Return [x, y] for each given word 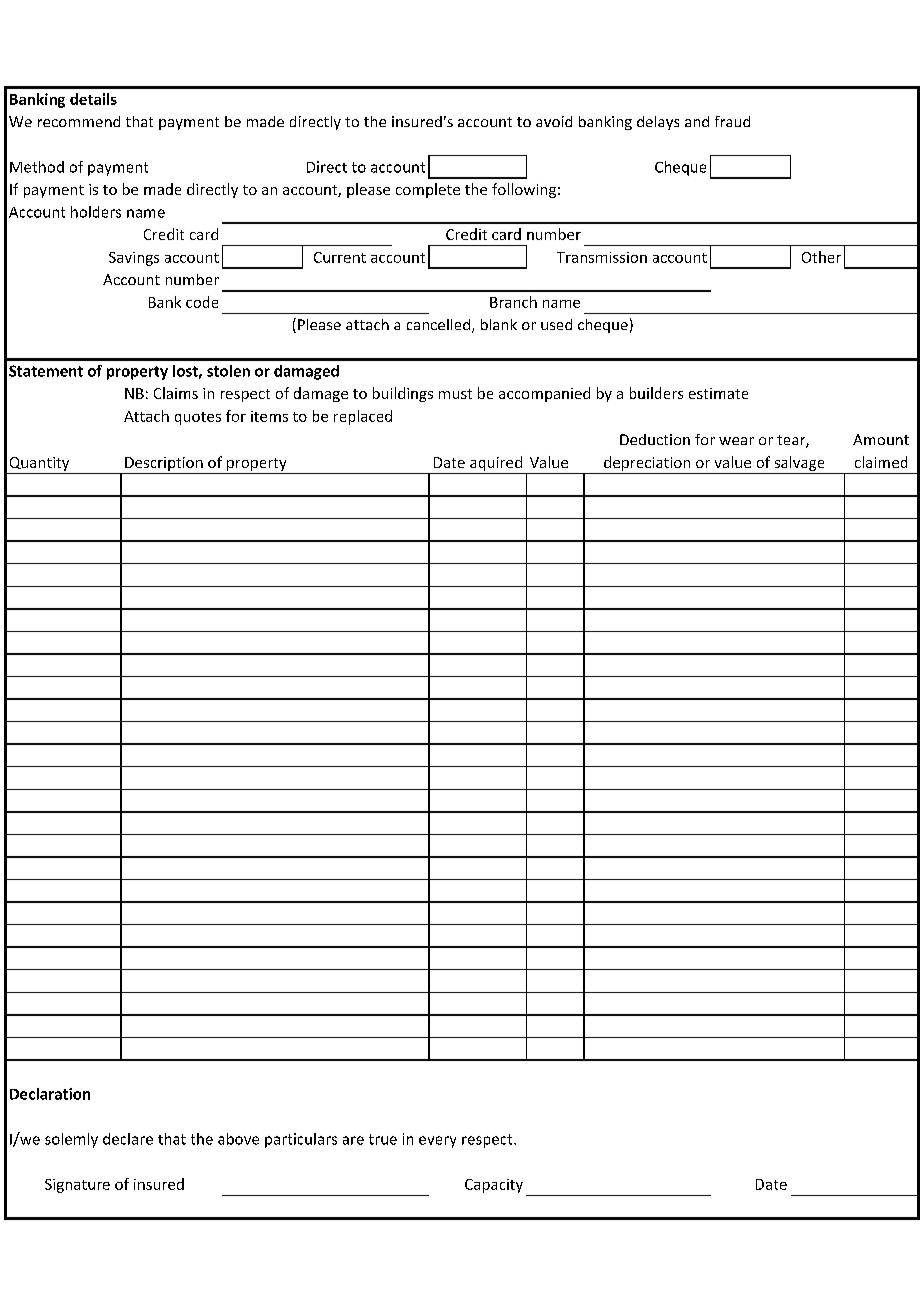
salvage [799, 463]
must [455, 394]
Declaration [50, 1094]
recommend [79, 121]
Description [164, 464]
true [383, 1139]
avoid [554, 121]
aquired [496, 463]
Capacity [494, 1186]
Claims [176, 393]
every [437, 1142]
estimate [718, 393]
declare [128, 1139]
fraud [732, 121]
